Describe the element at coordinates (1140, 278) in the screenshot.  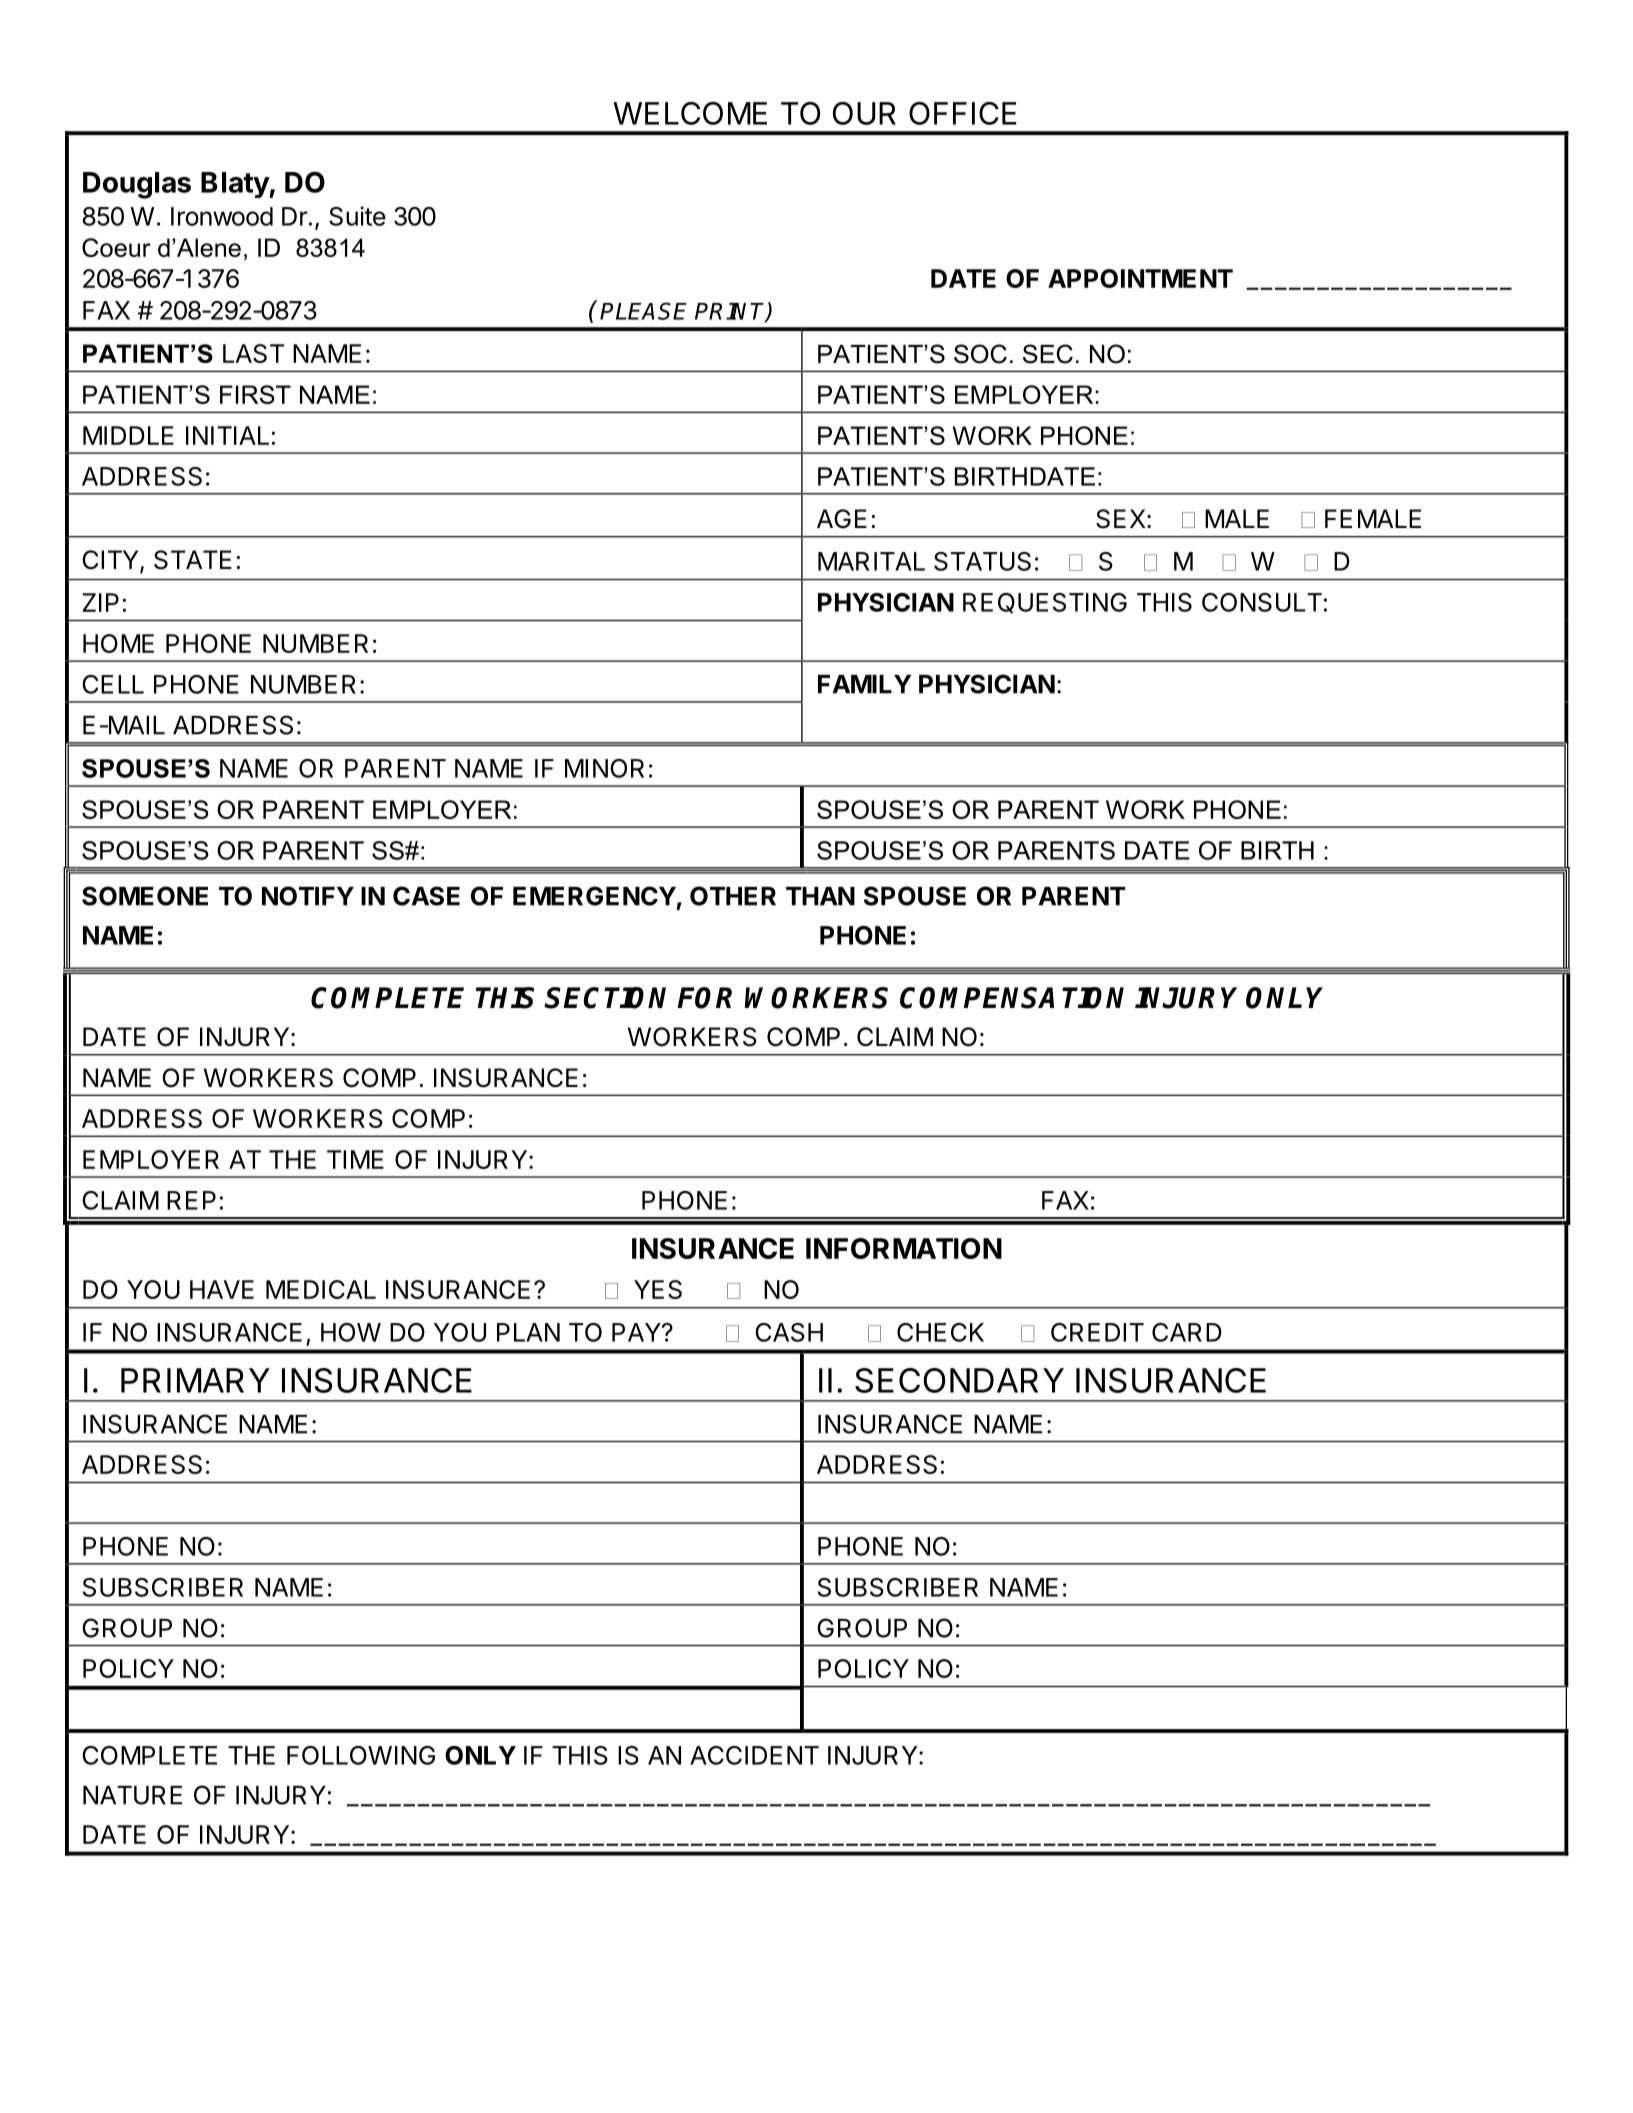
I see `APPOINTMENT` at that location.
